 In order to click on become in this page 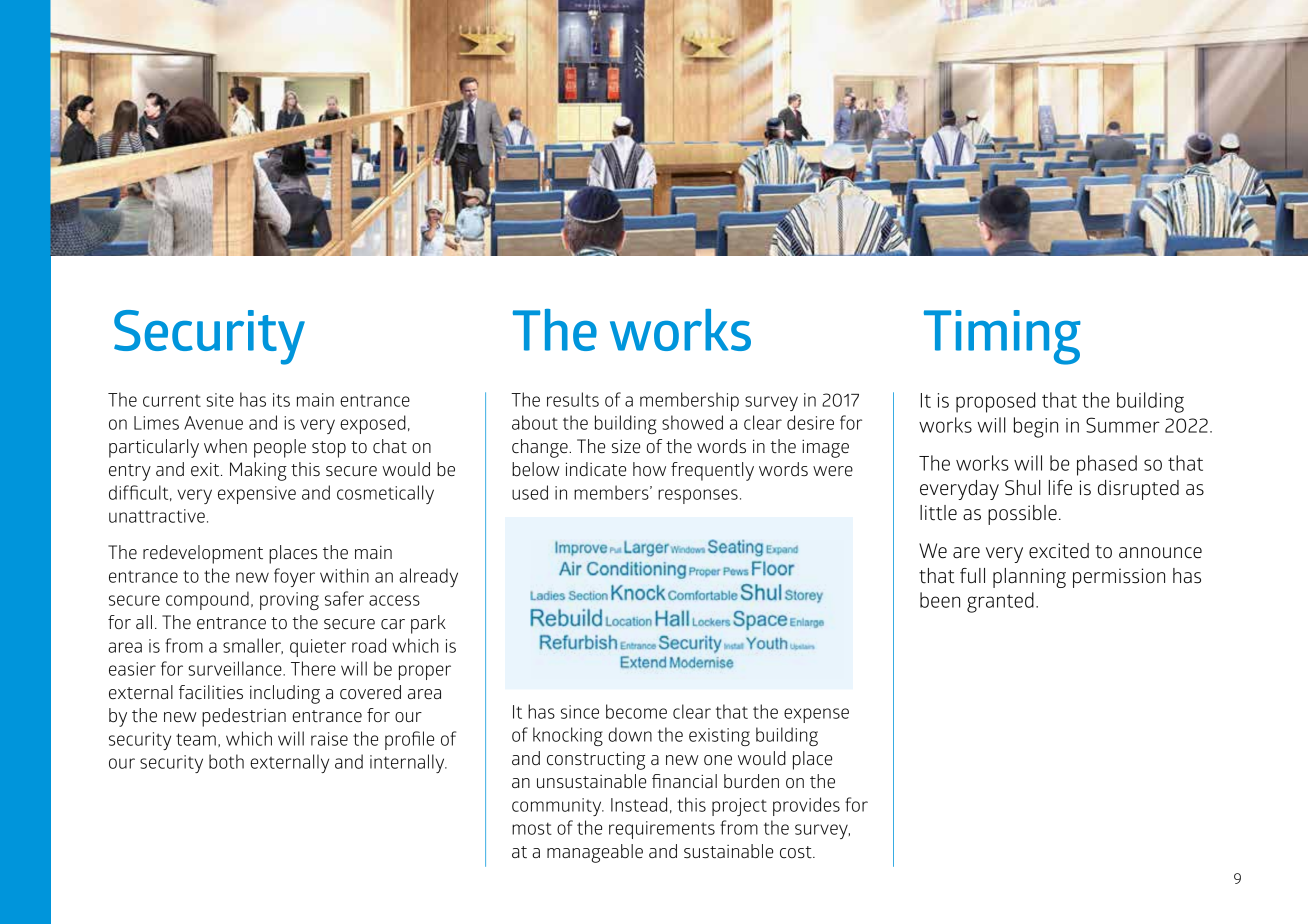, I will do `click(636, 711)`.
